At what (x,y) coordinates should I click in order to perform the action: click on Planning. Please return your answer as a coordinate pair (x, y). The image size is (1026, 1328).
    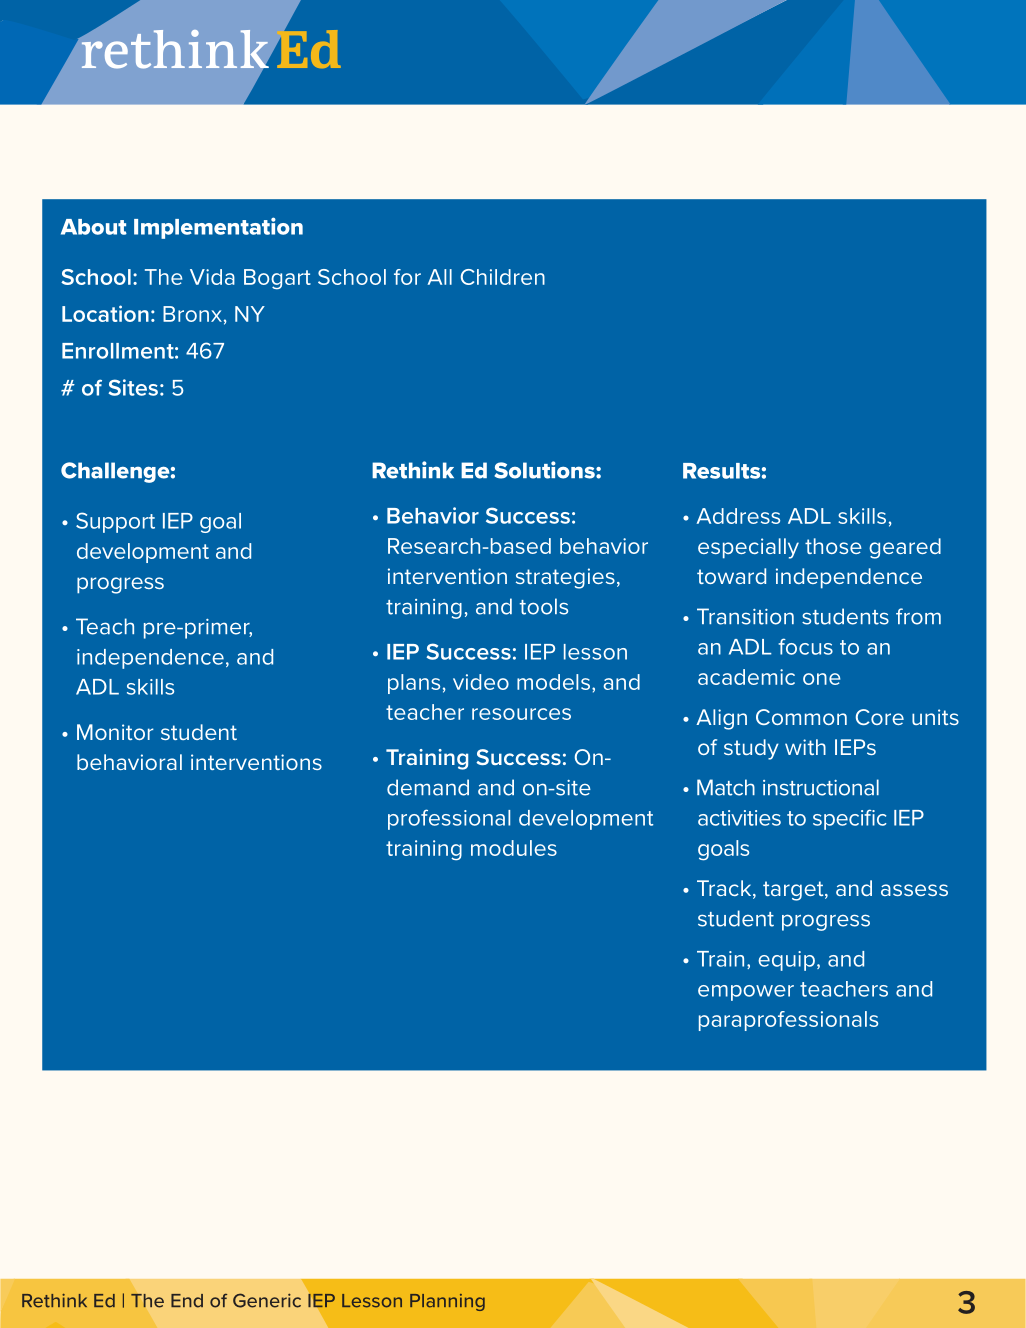
    Looking at the image, I should click on (447, 1302).
